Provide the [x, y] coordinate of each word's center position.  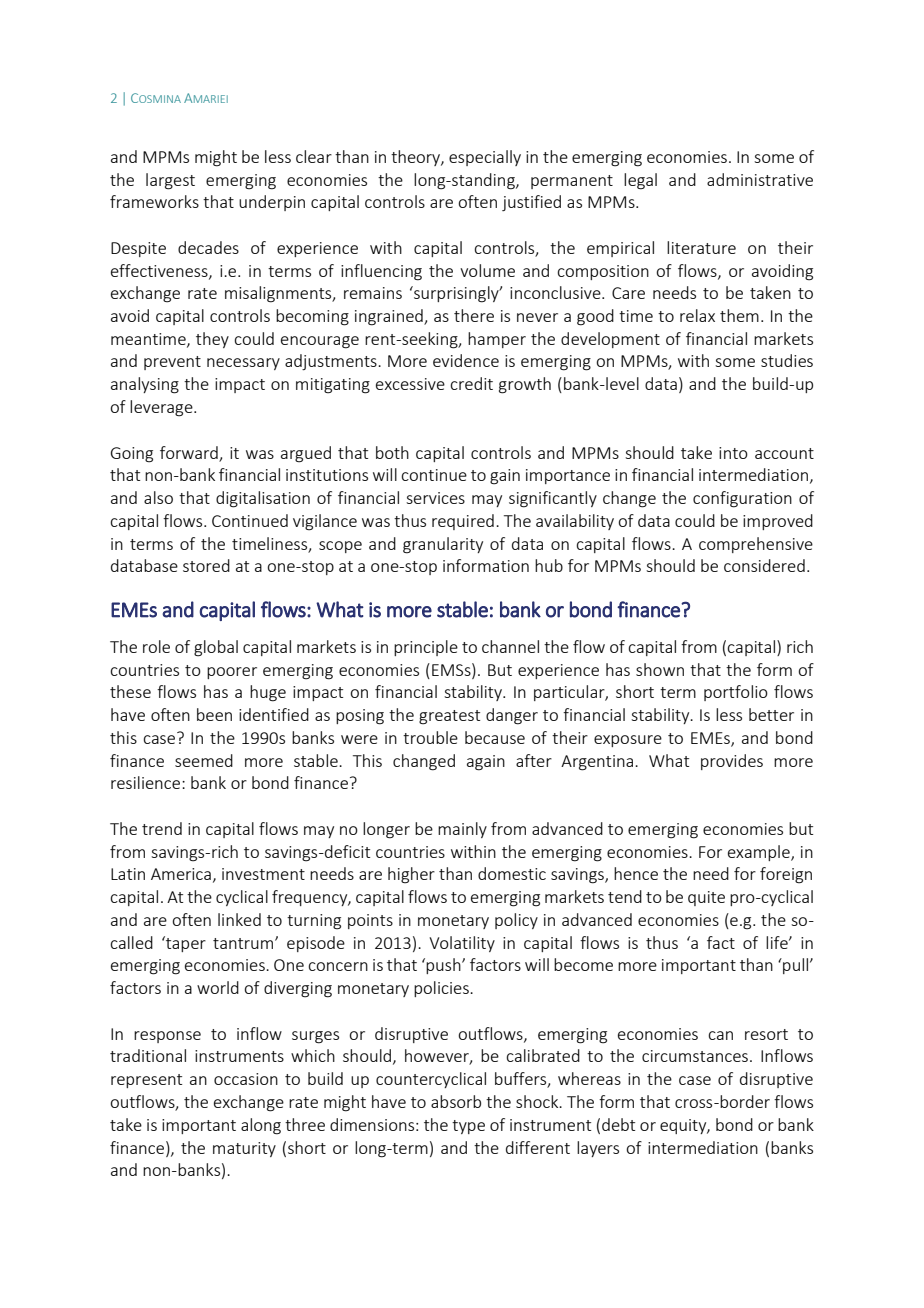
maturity [244, 1149]
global [216, 648]
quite [706, 898]
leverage [162, 408]
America [181, 874]
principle [426, 648]
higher [411, 875]
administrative [760, 179]
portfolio [736, 693]
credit [471, 383]
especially [485, 158]
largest [170, 181]
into [733, 453]
